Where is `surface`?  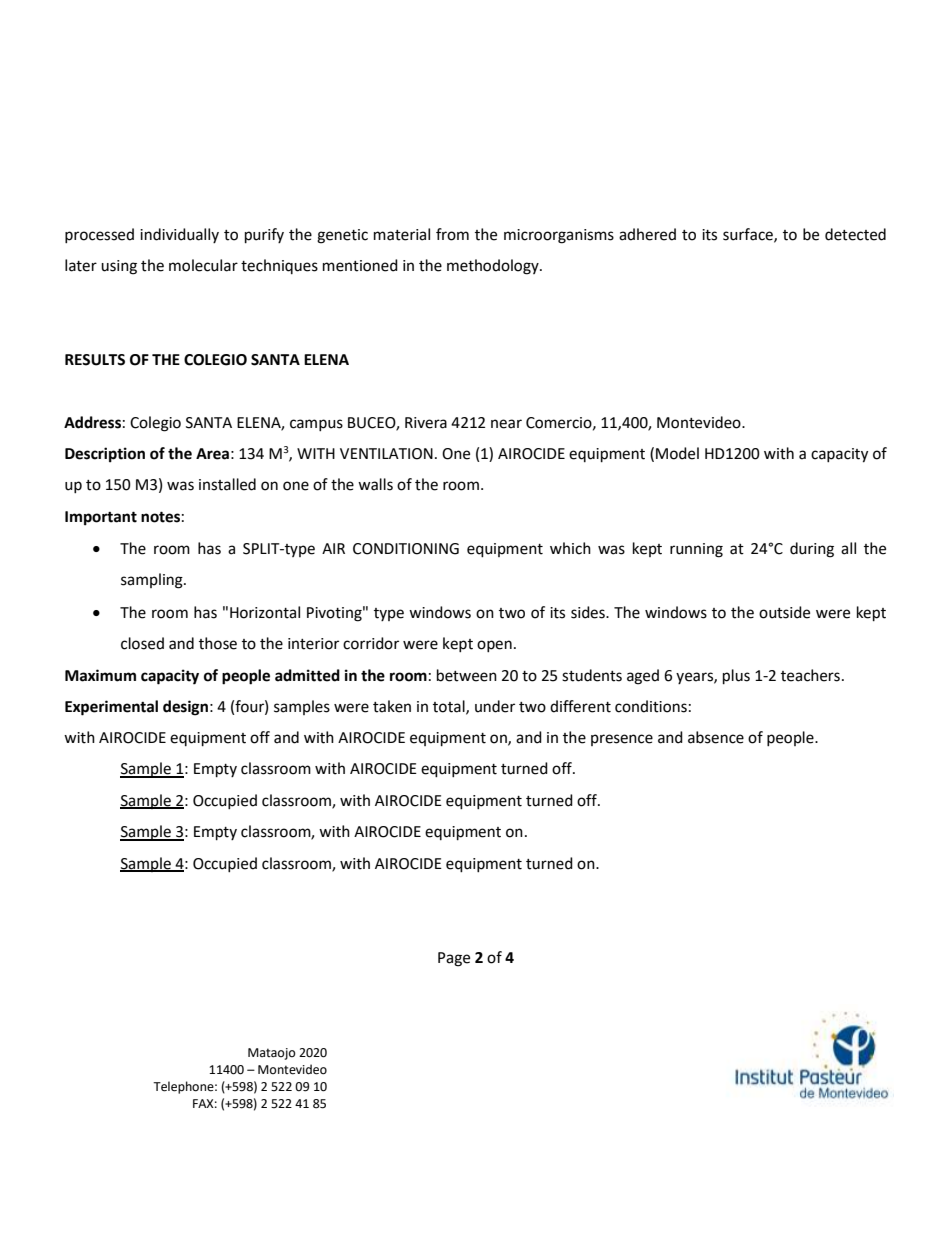
surface is located at coordinates (749, 235).
